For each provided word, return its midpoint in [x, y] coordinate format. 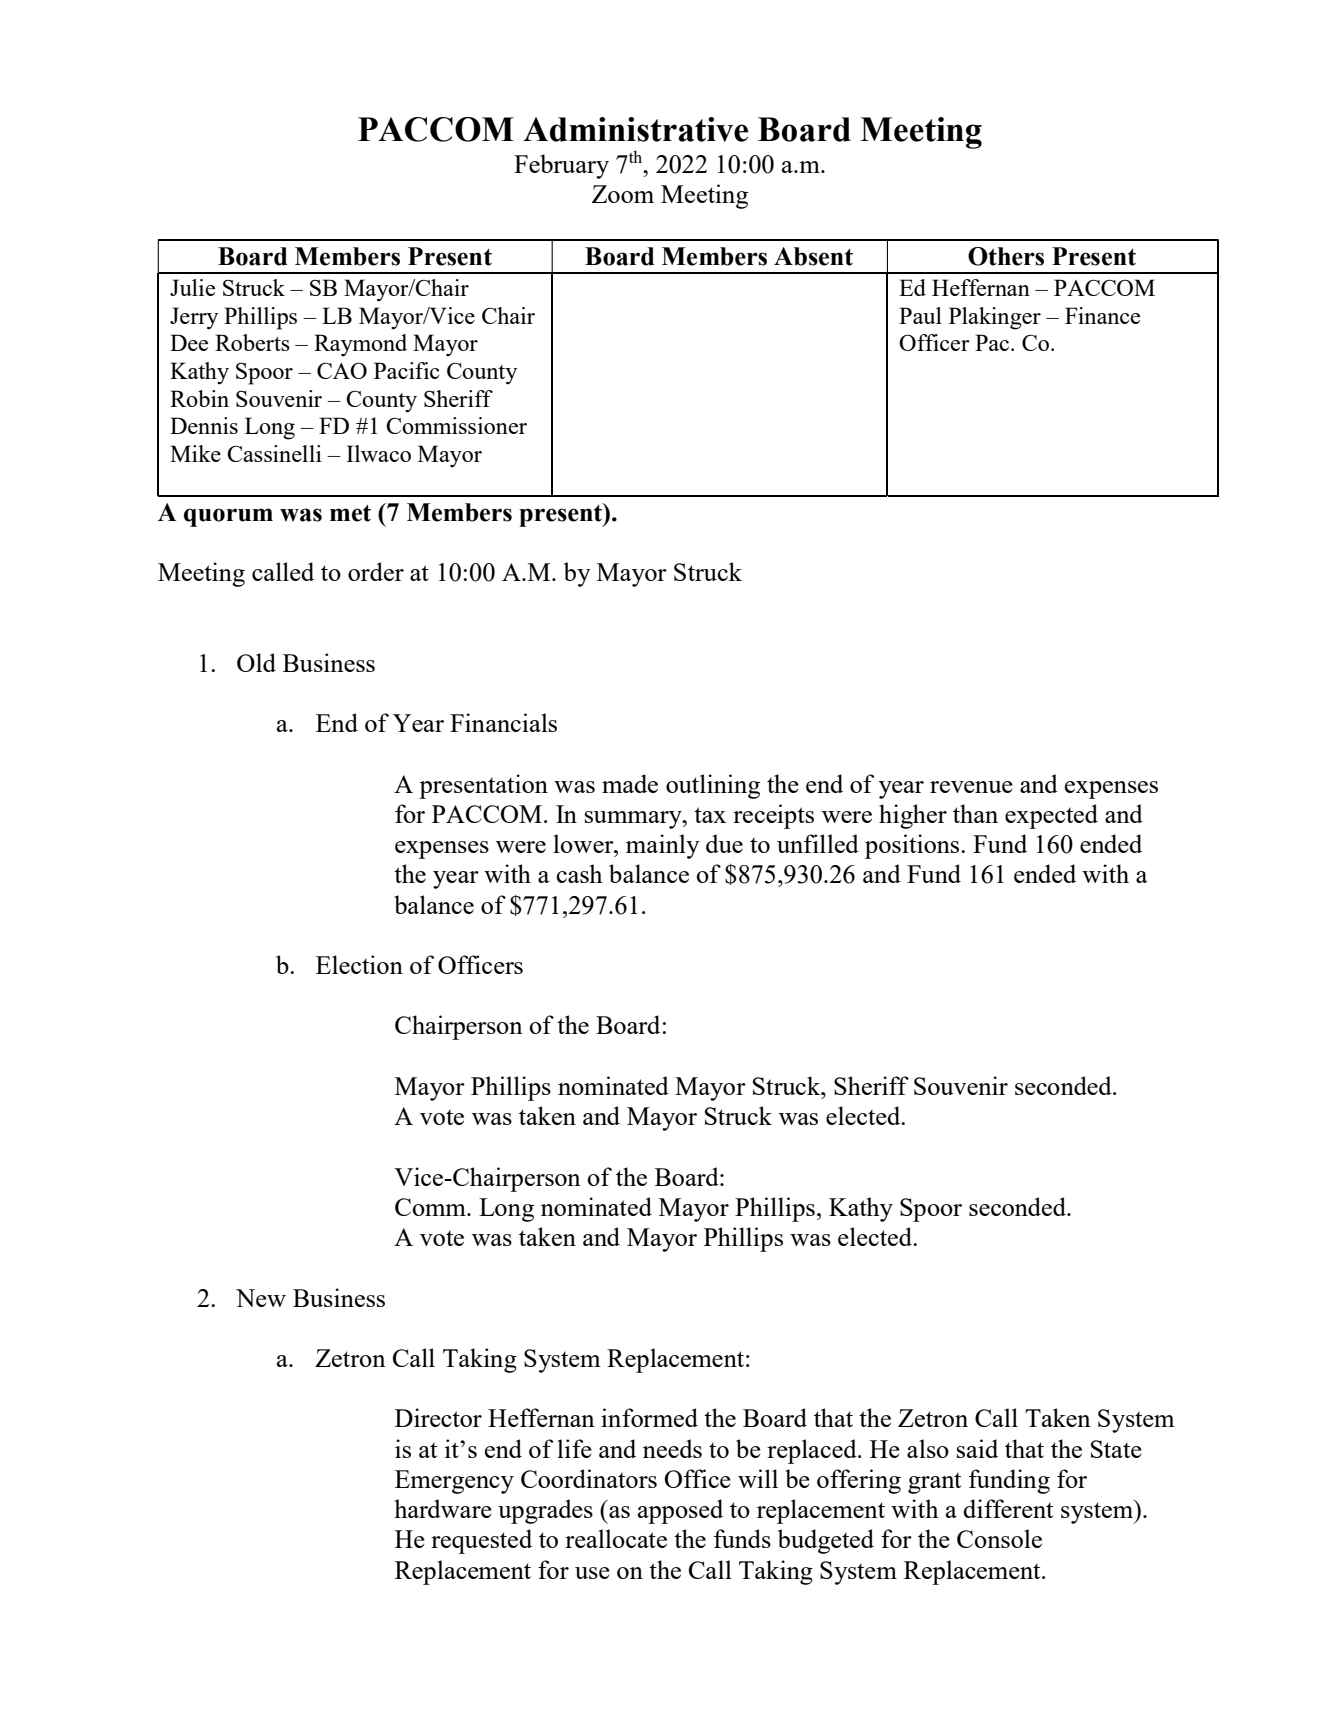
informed [649, 1417]
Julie [192, 287]
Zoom [623, 194]
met [350, 513]
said [977, 1448]
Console [999, 1538]
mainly [663, 846]
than [975, 813]
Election [359, 964]
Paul [920, 315]
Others [1006, 256]
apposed [680, 1511]
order [376, 571]
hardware [443, 1508]
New [261, 1298]
